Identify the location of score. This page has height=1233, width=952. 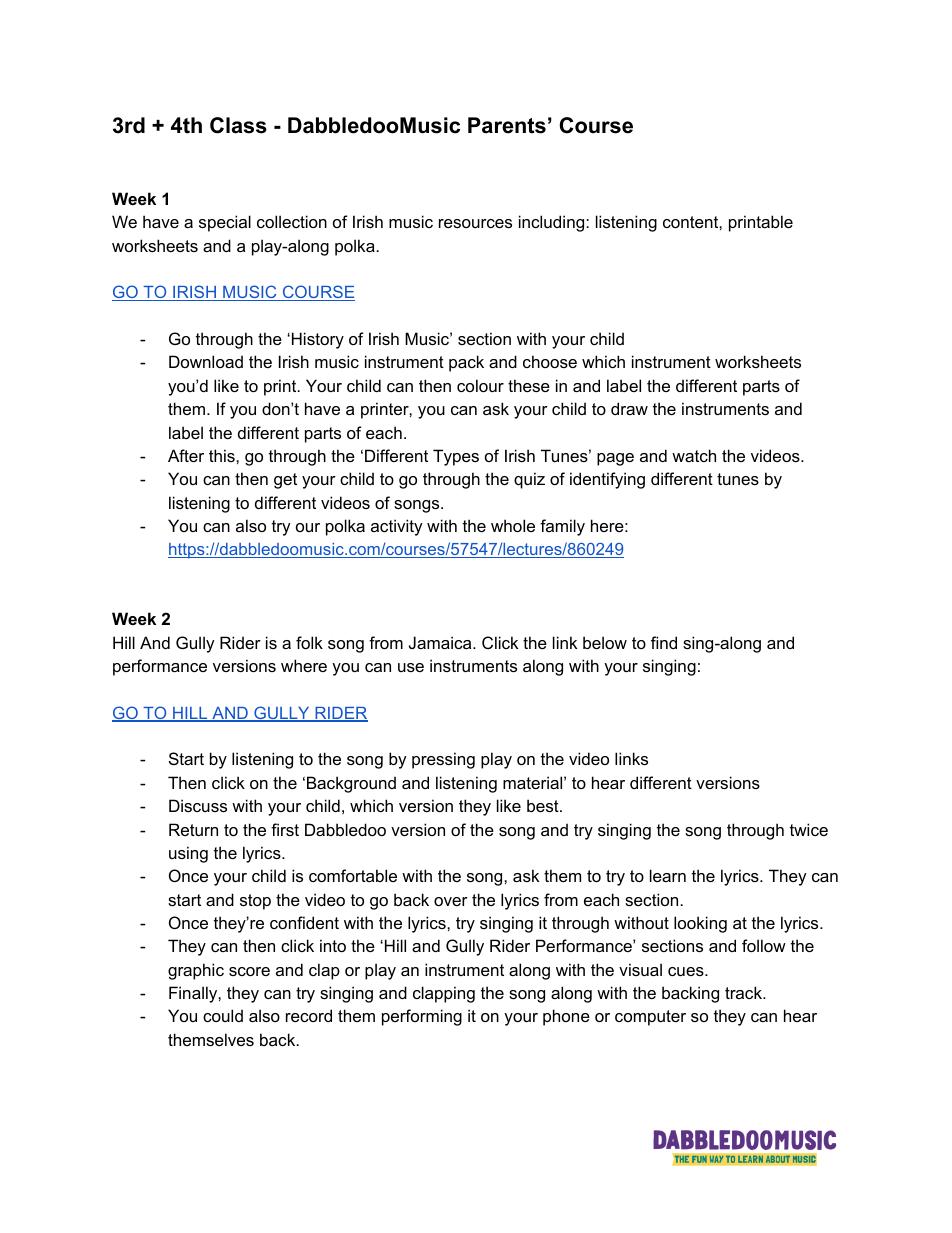
(249, 971).
